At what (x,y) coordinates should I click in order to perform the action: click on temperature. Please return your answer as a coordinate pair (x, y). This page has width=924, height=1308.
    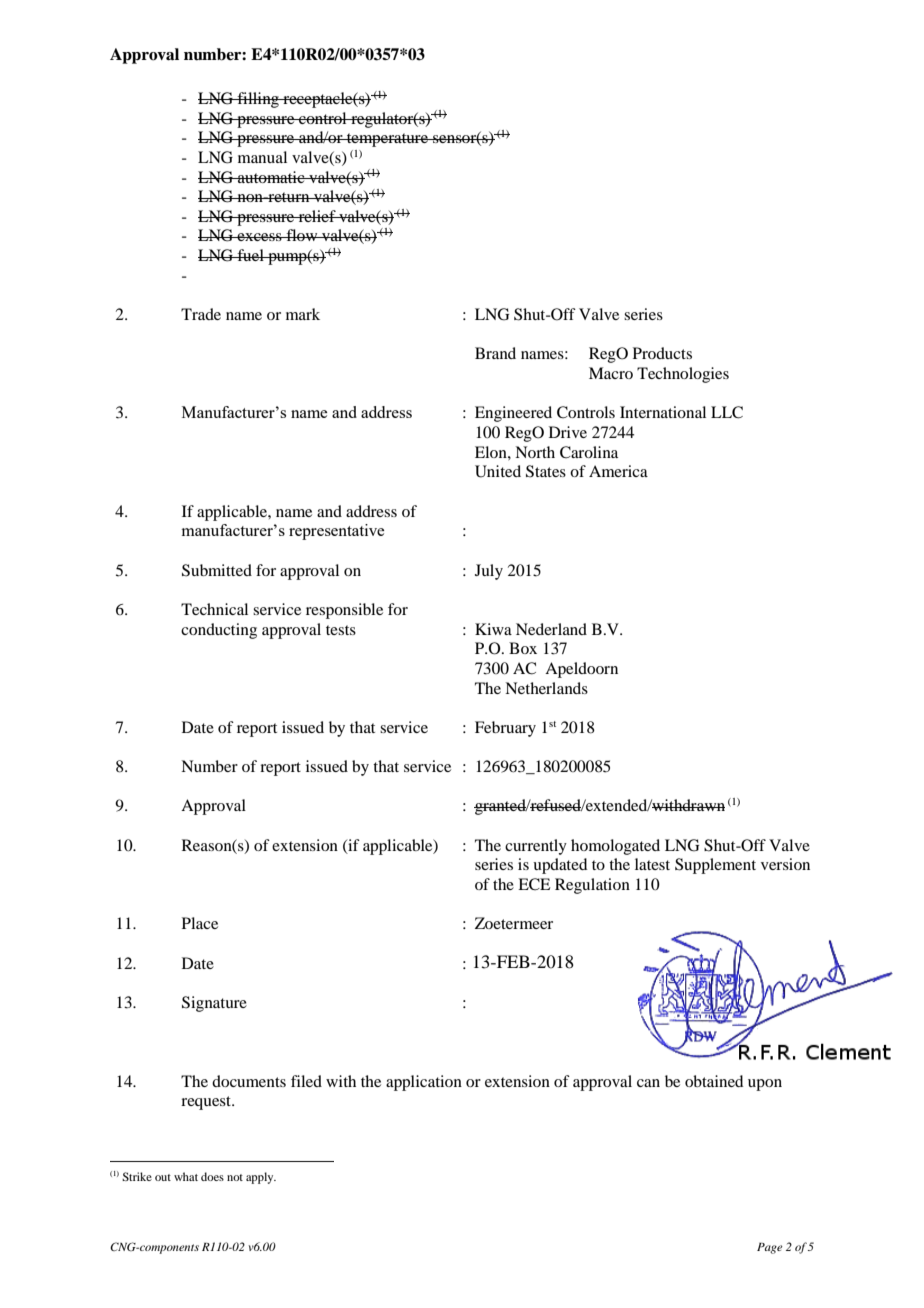
    Looking at the image, I should click on (387, 140).
